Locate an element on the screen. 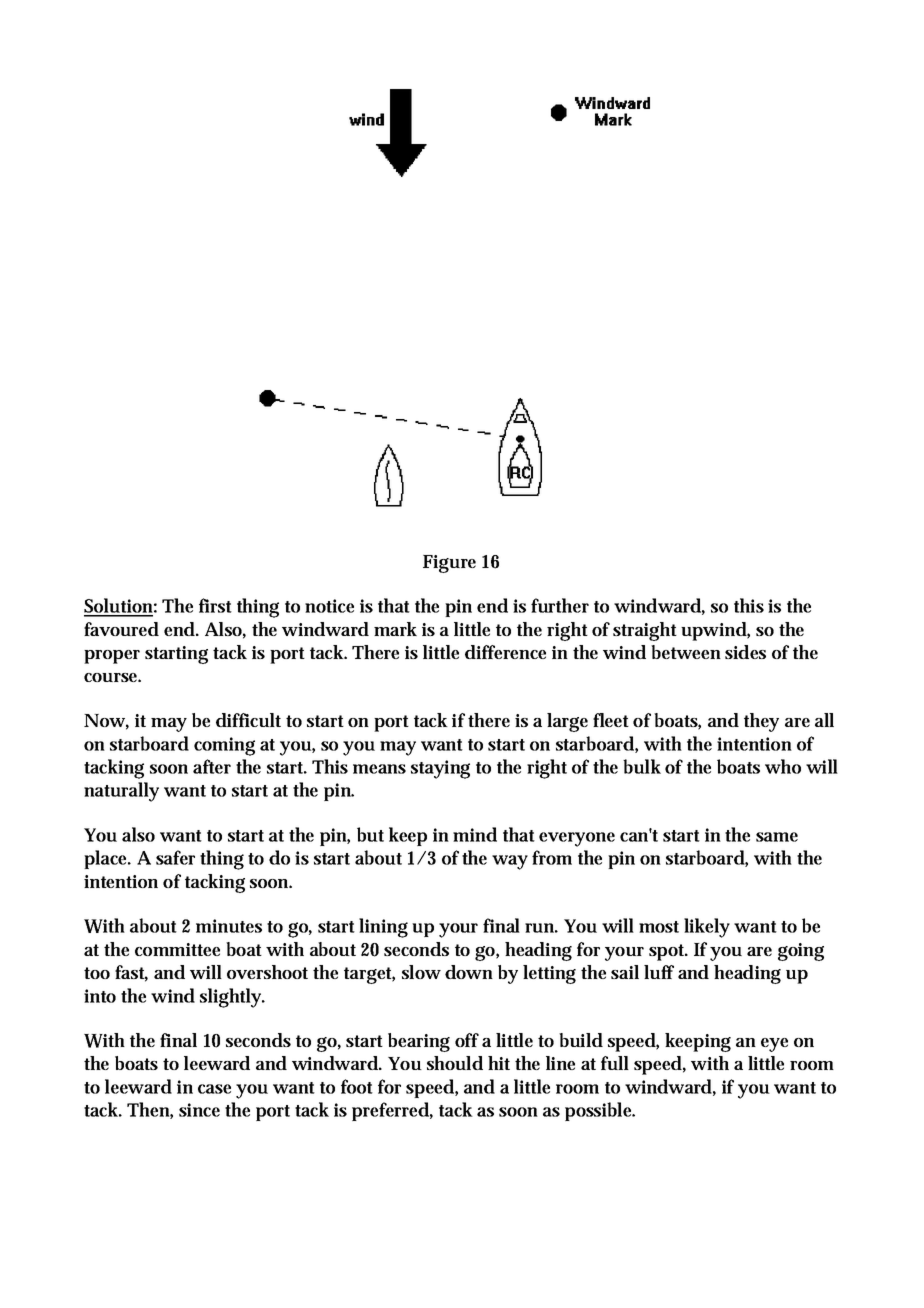  committee is located at coordinates (177, 949).
